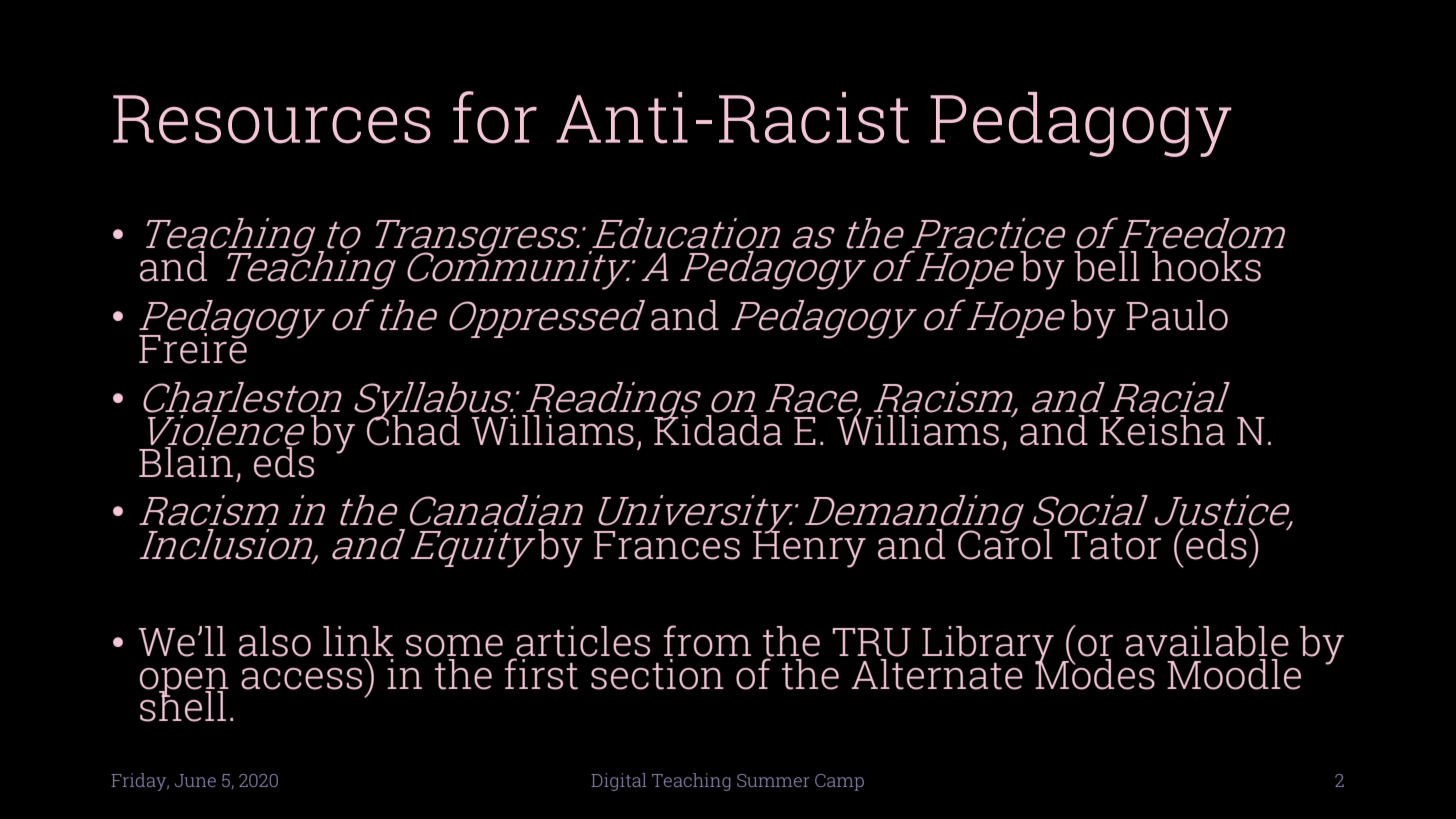 This image has height=819, width=1456. Describe the element at coordinates (667, 545) in the image. I see `Frances` at that location.
